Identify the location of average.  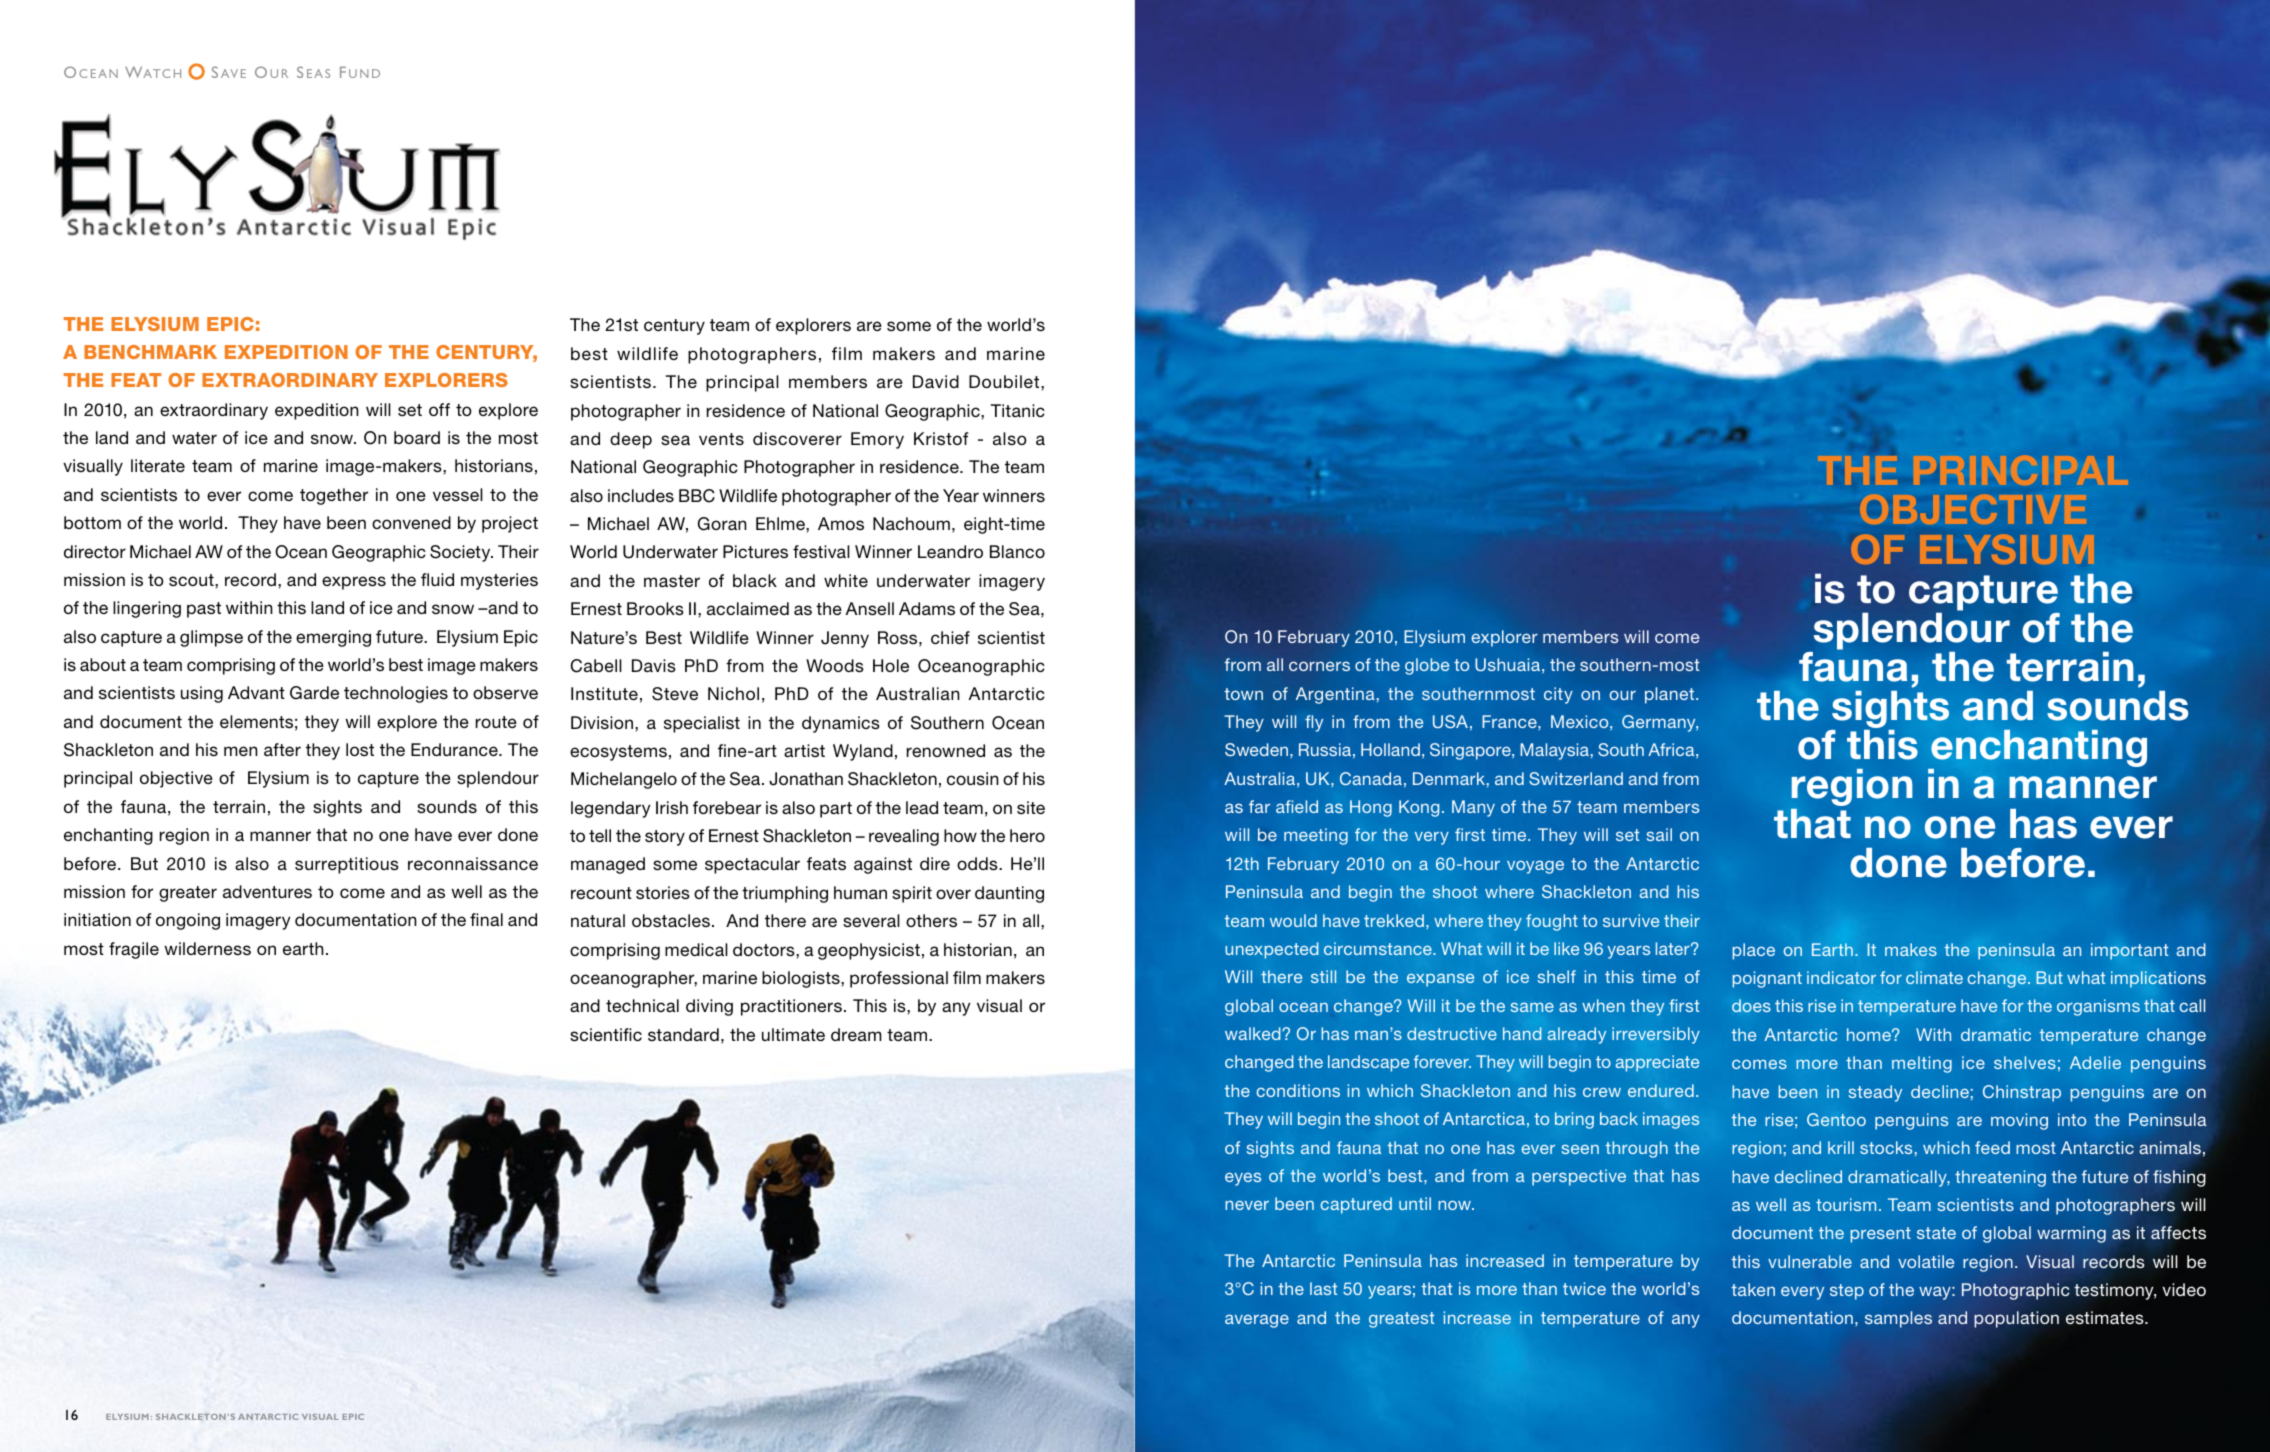
(1257, 1321).
